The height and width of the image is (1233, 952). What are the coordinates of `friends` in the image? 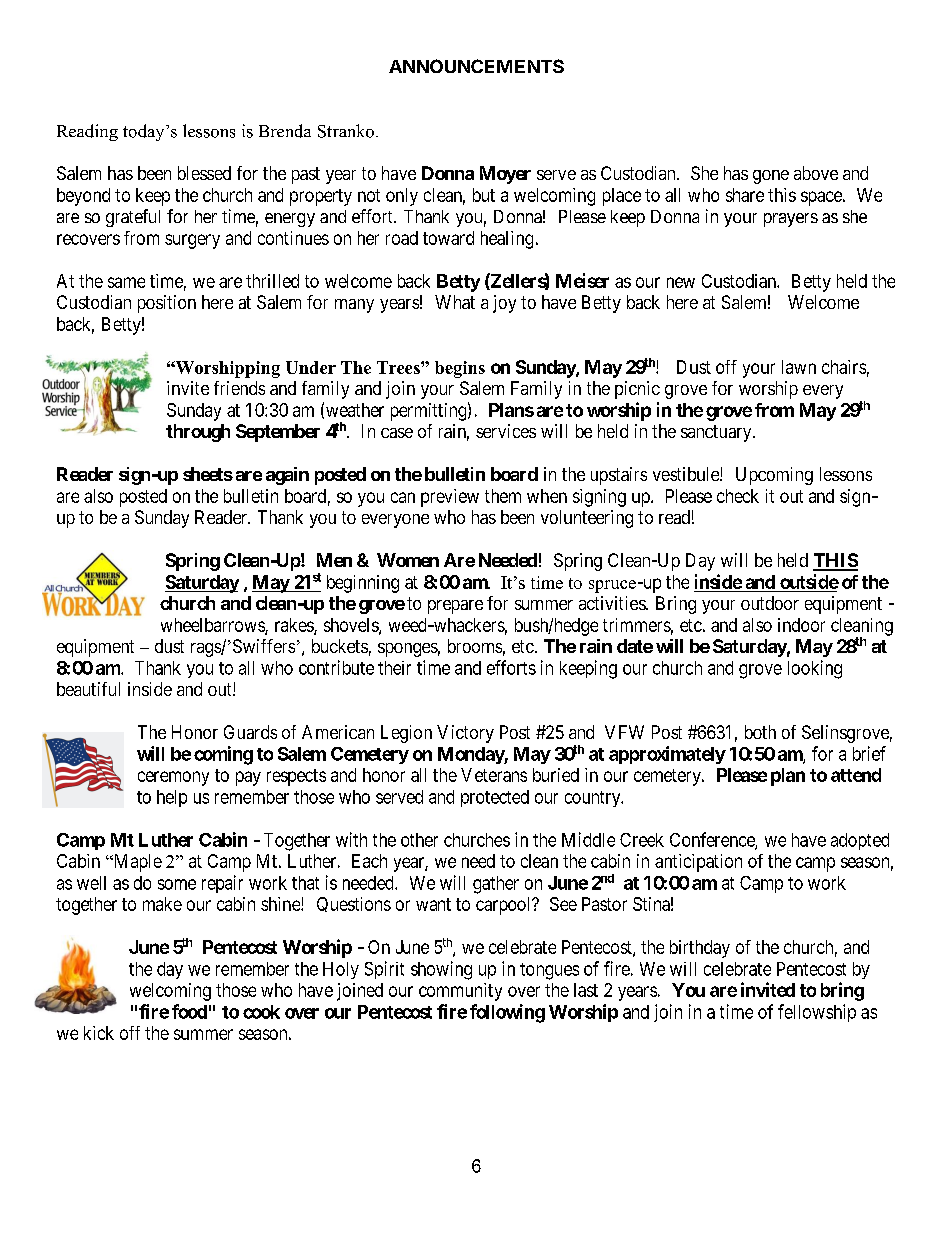 It's located at (239, 388).
